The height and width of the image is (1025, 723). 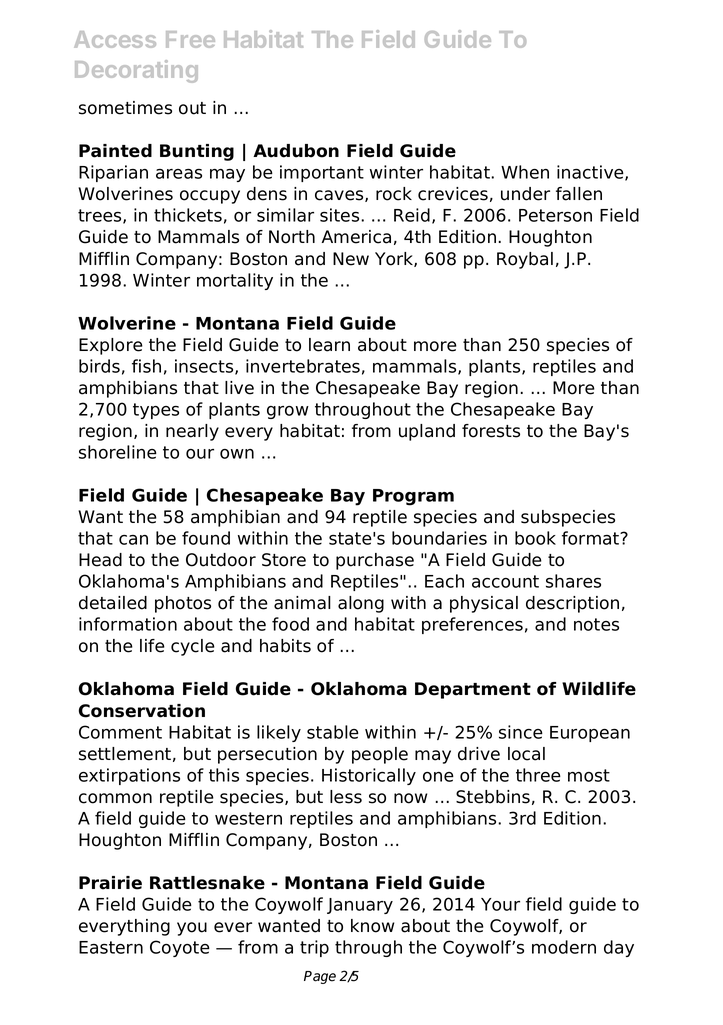 I want to click on modern, so click(x=564, y=947).
